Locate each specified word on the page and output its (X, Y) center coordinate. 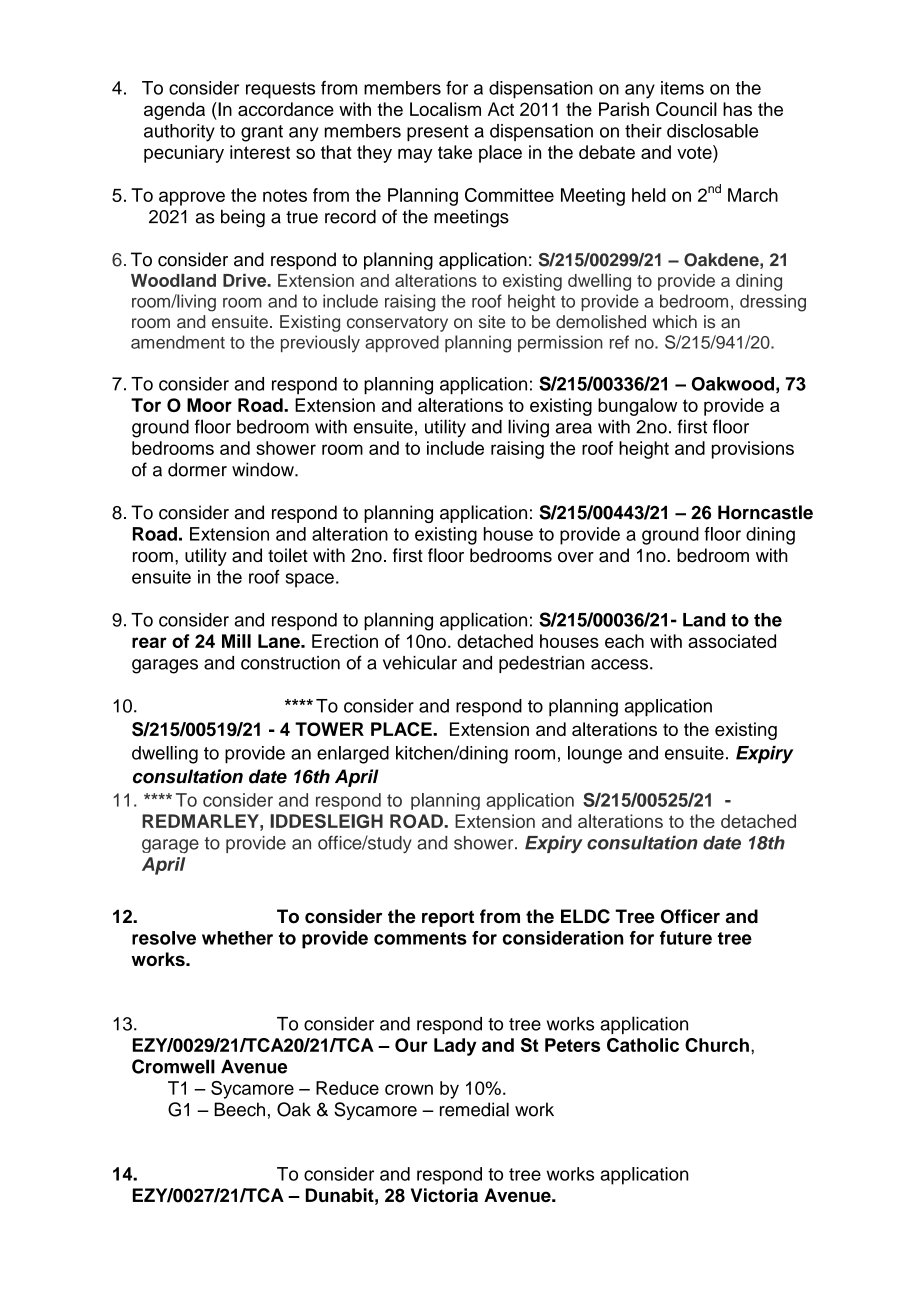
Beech (239, 1109)
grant (262, 133)
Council (686, 109)
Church (717, 1045)
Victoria (444, 1195)
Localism (445, 109)
